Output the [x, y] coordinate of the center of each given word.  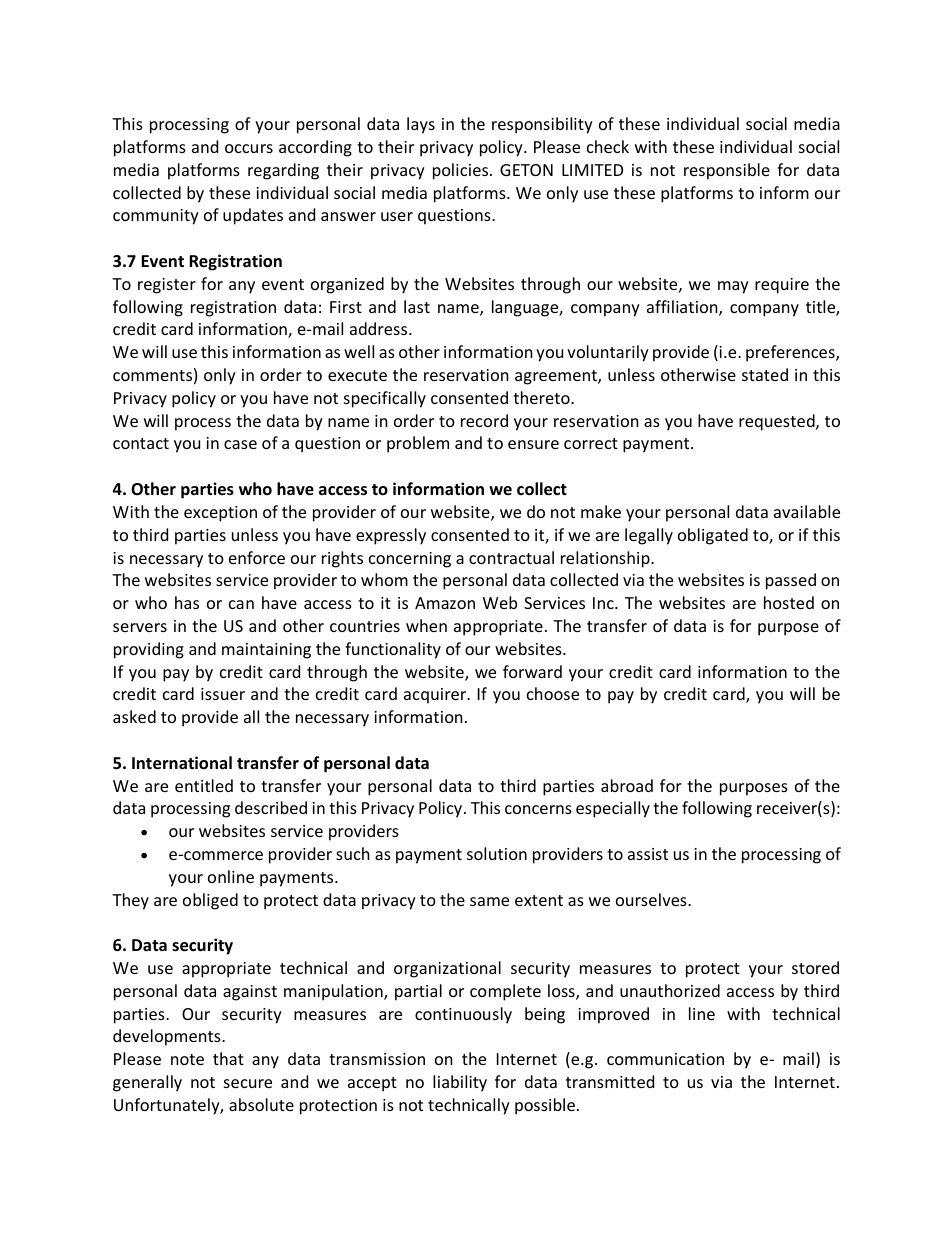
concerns [538, 809]
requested [778, 422]
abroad [627, 785]
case [240, 444]
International [182, 763]
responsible [727, 171]
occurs [249, 148]
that [228, 1058]
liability [460, 1083]
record [484, 420]
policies [462, 171]
